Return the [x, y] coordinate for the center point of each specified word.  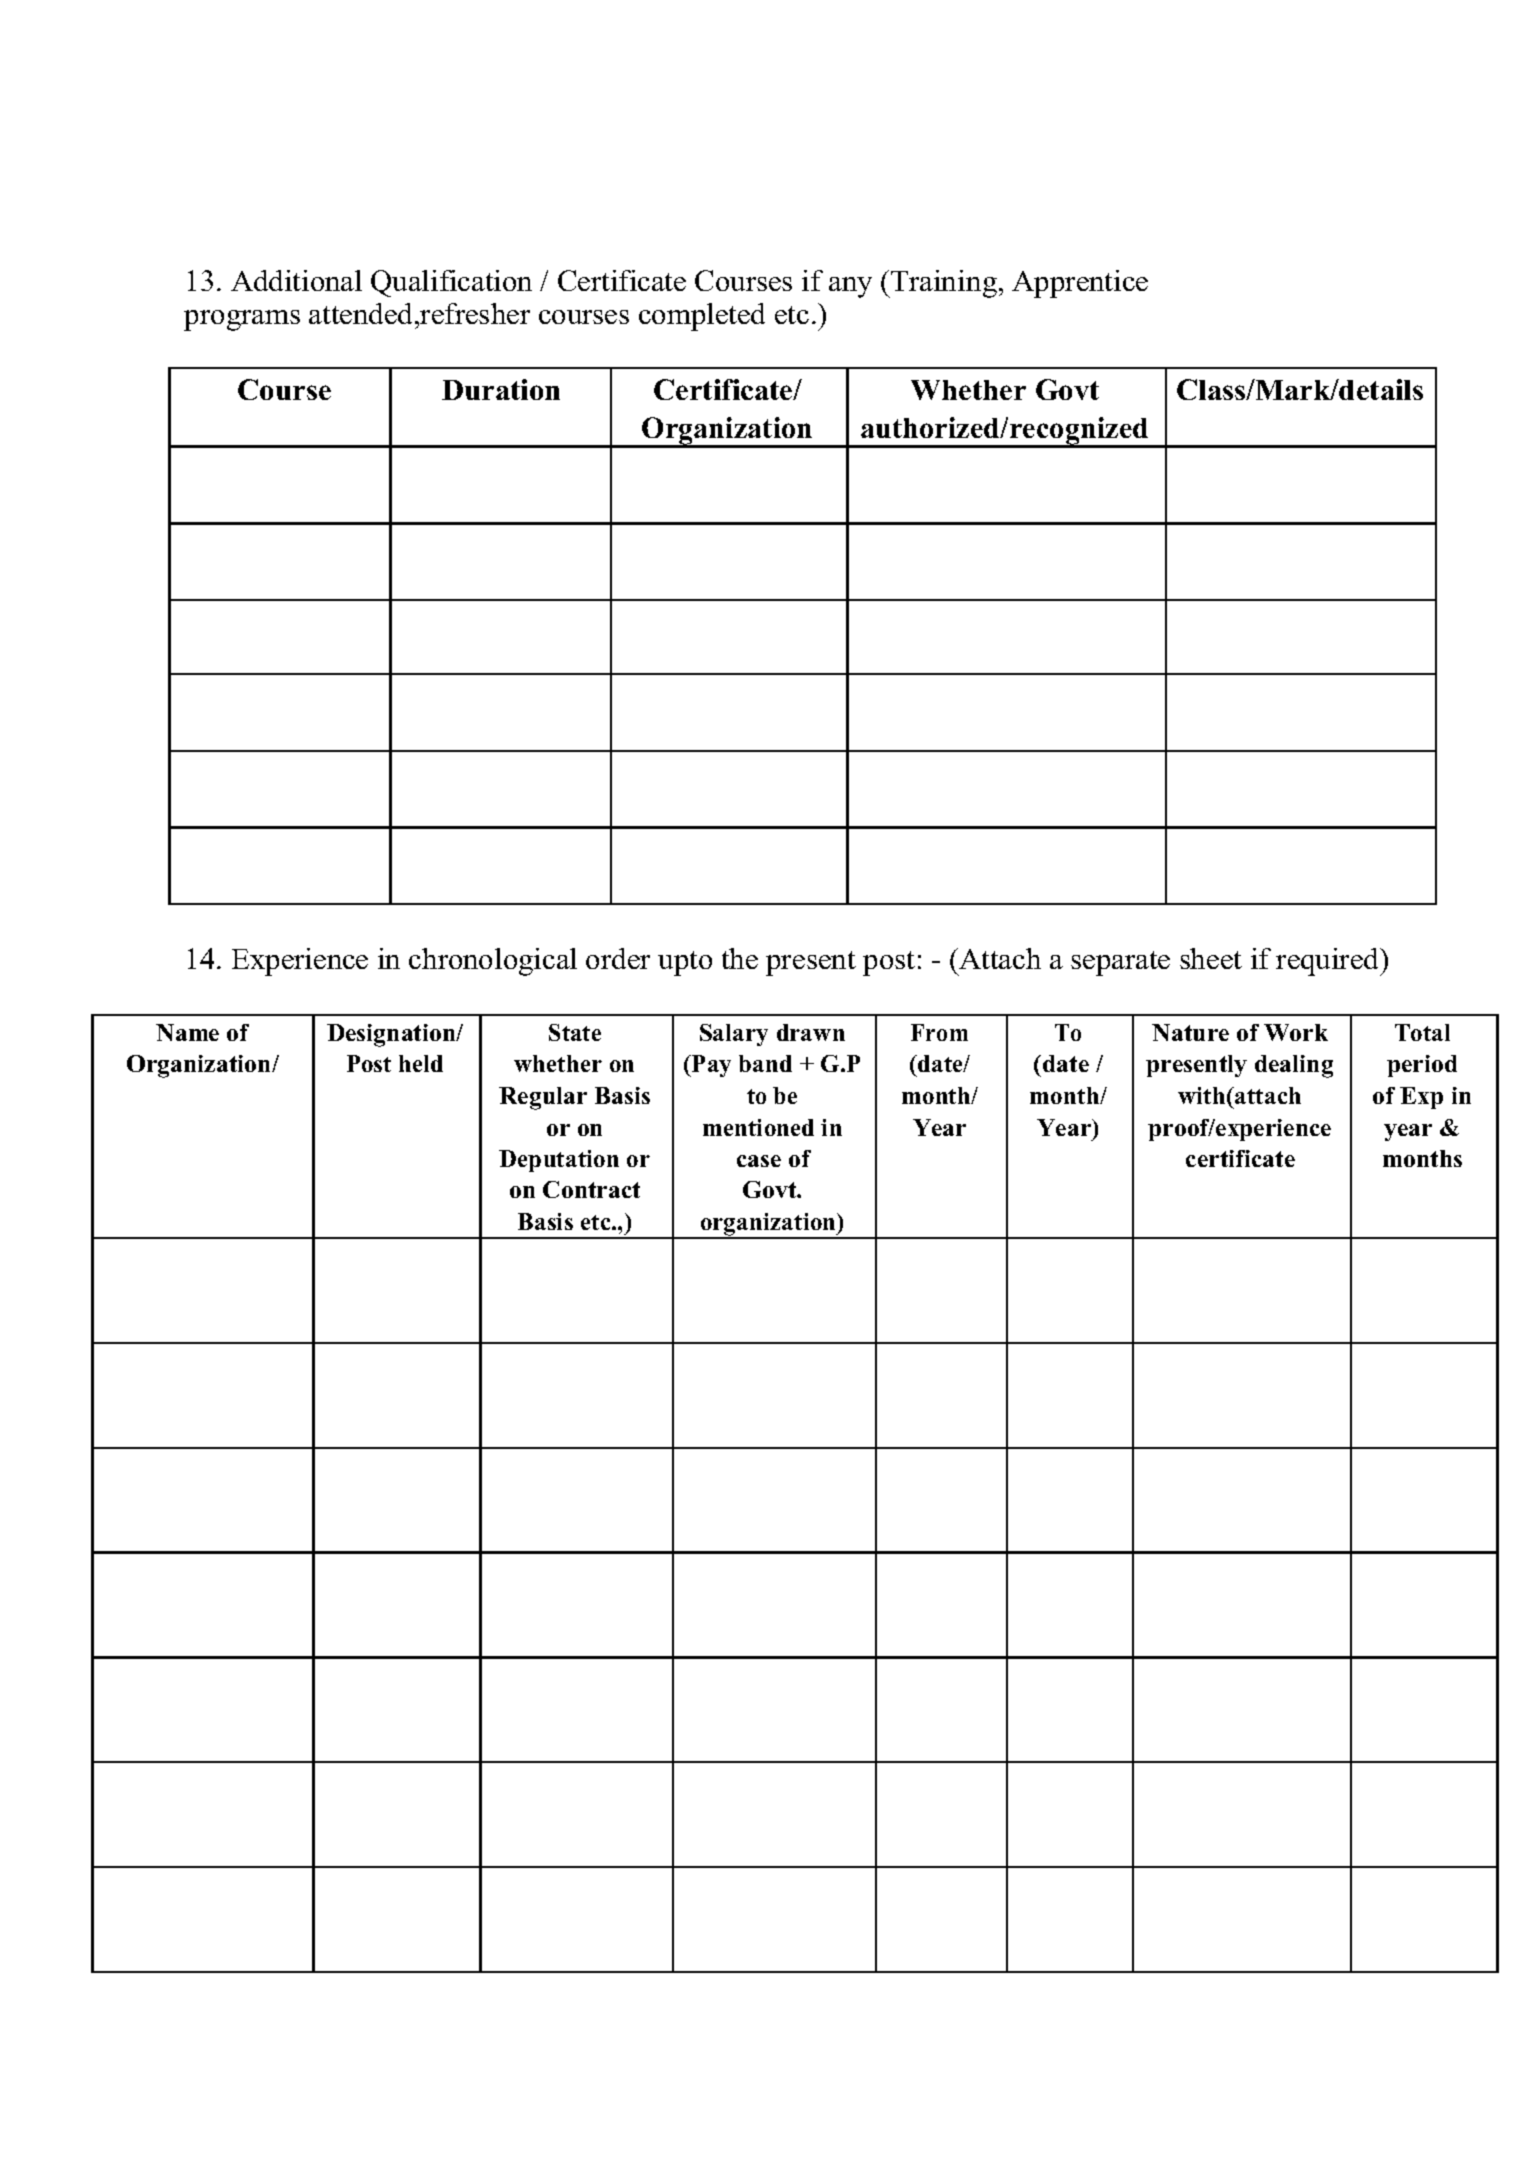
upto [685, 963]
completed [702, 317]
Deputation [559, 1161]
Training [943, 284]
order [618, 958]
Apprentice [1080, 284]
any [850, 287]
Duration [501, 389]
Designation [392, 1035]
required [1329, 962]
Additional [296, 280]
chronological [493, 962]
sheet [1211, 958]
